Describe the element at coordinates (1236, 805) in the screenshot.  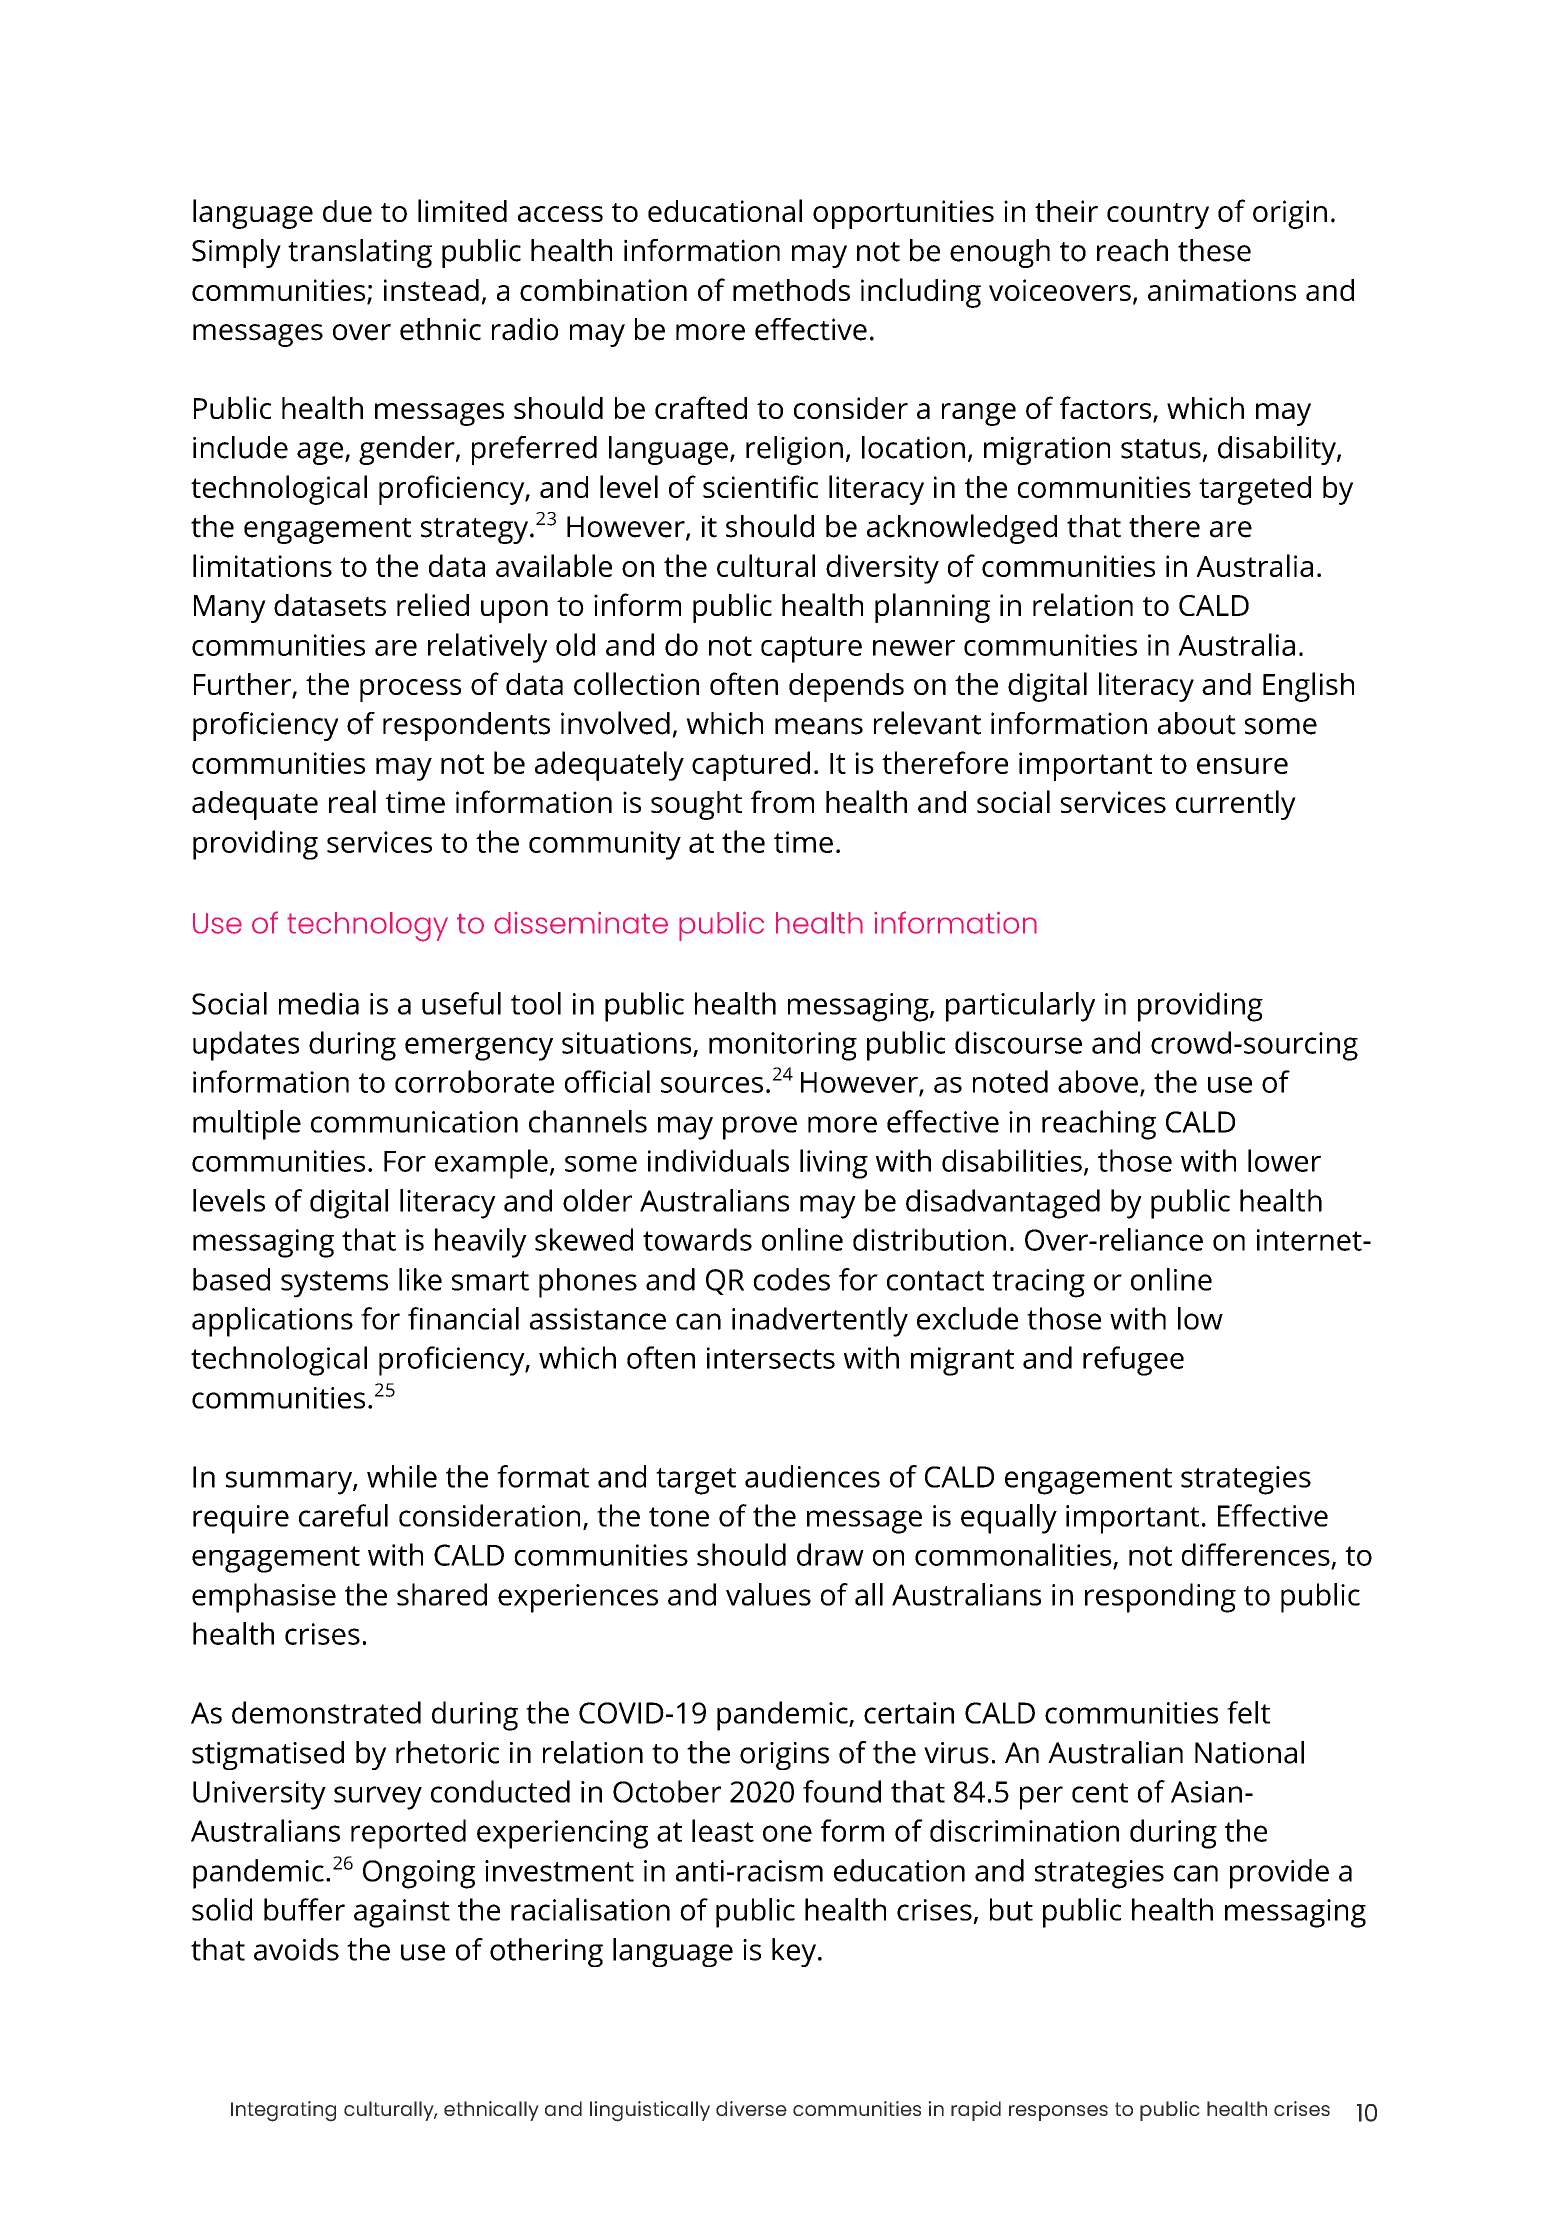
I see `currently` at that location.
